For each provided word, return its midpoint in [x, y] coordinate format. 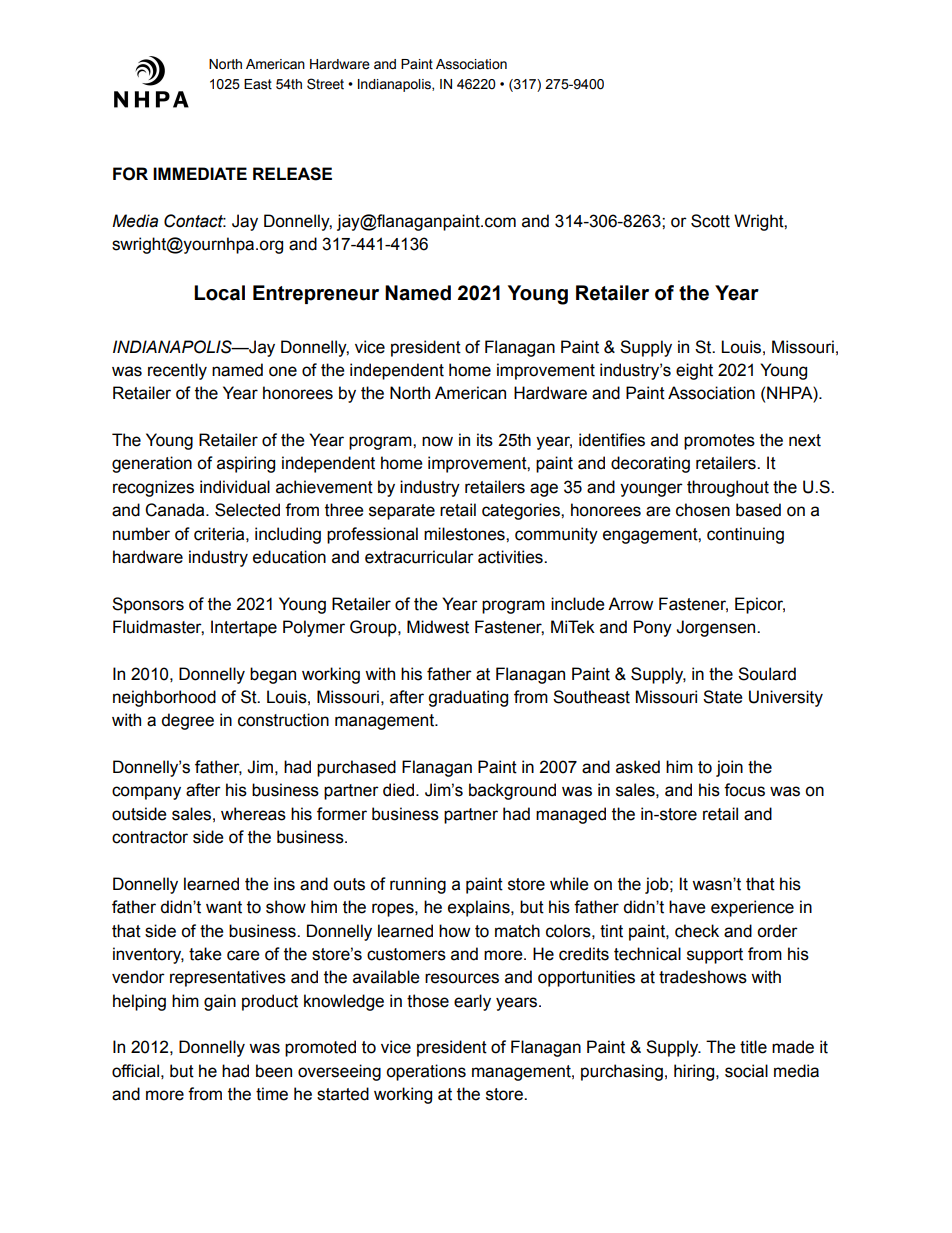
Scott [710, 221]
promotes [719, 442]
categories [522, 511]
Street [325, 84]
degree [187, 721]
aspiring [246, 464]
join [729, 768]
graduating [468, 698]
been [274, 1071]
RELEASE [292, 174]
